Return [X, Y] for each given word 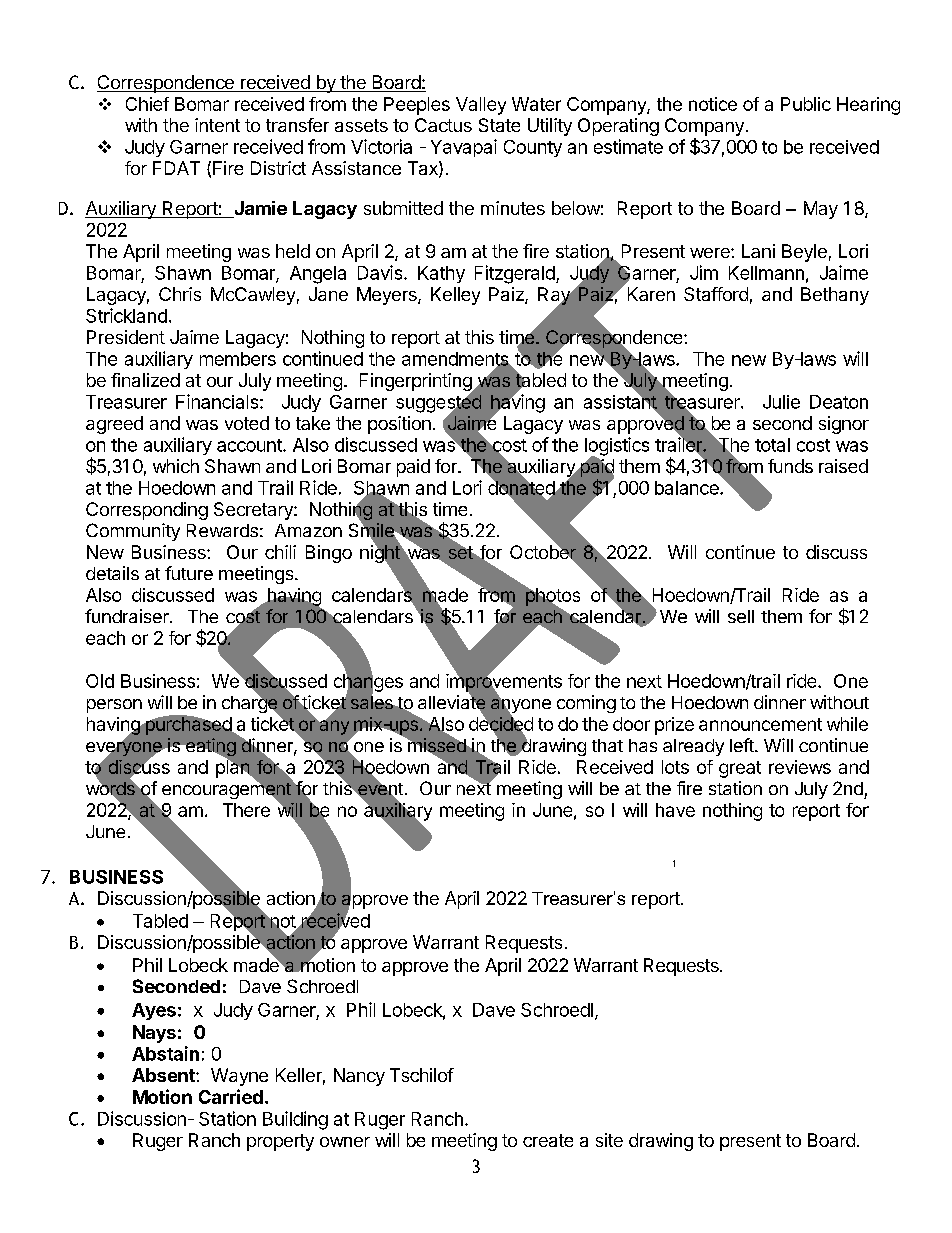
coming [586, 704]
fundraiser [128, 616]
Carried [231, 1096]
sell [741, 616]
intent [217, 125]
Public [806, 104]
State [499, 125]
